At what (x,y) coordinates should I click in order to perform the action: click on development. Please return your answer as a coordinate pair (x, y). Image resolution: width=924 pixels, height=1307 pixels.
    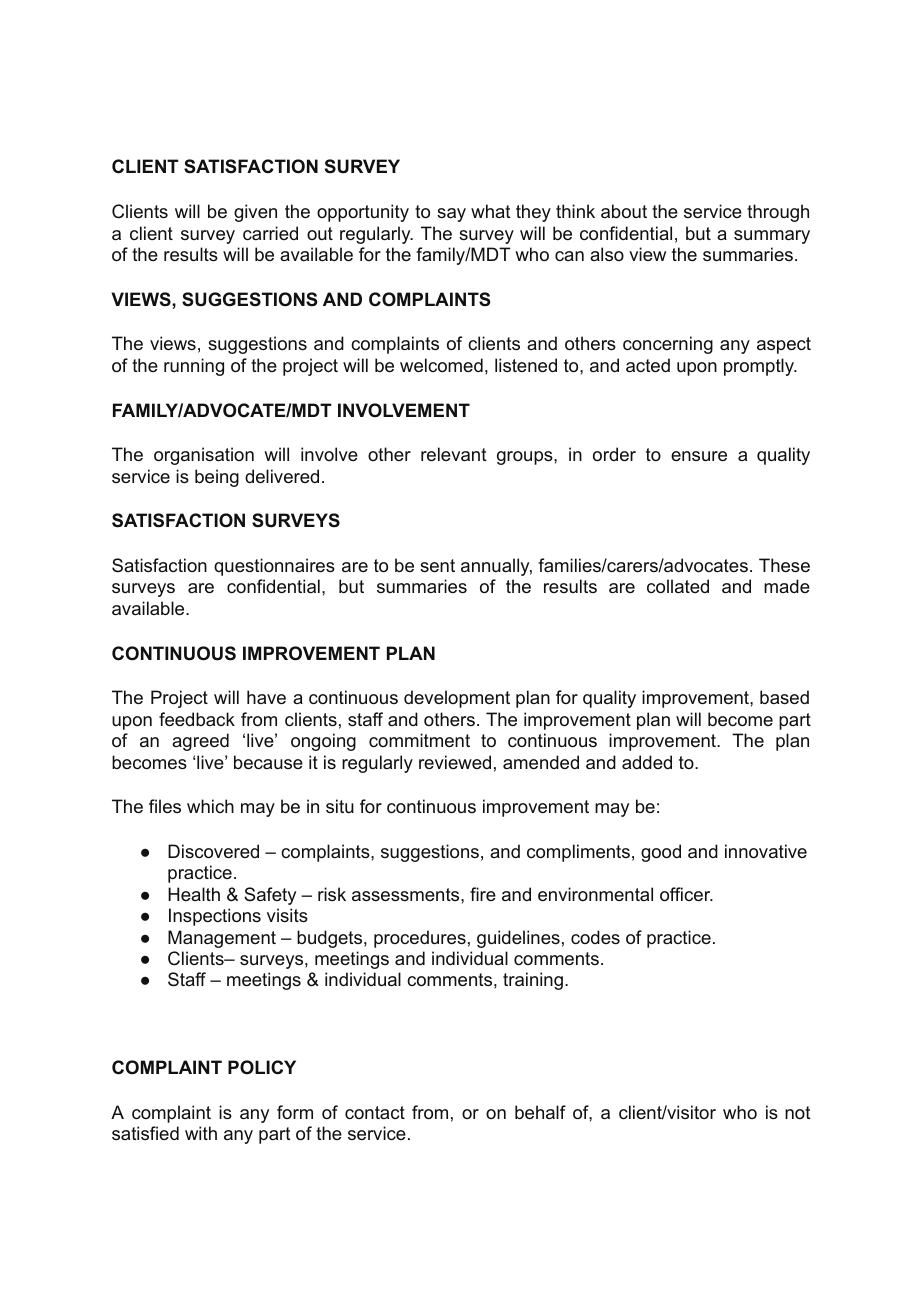
    Looking at the image, I should click on (457, 699).
